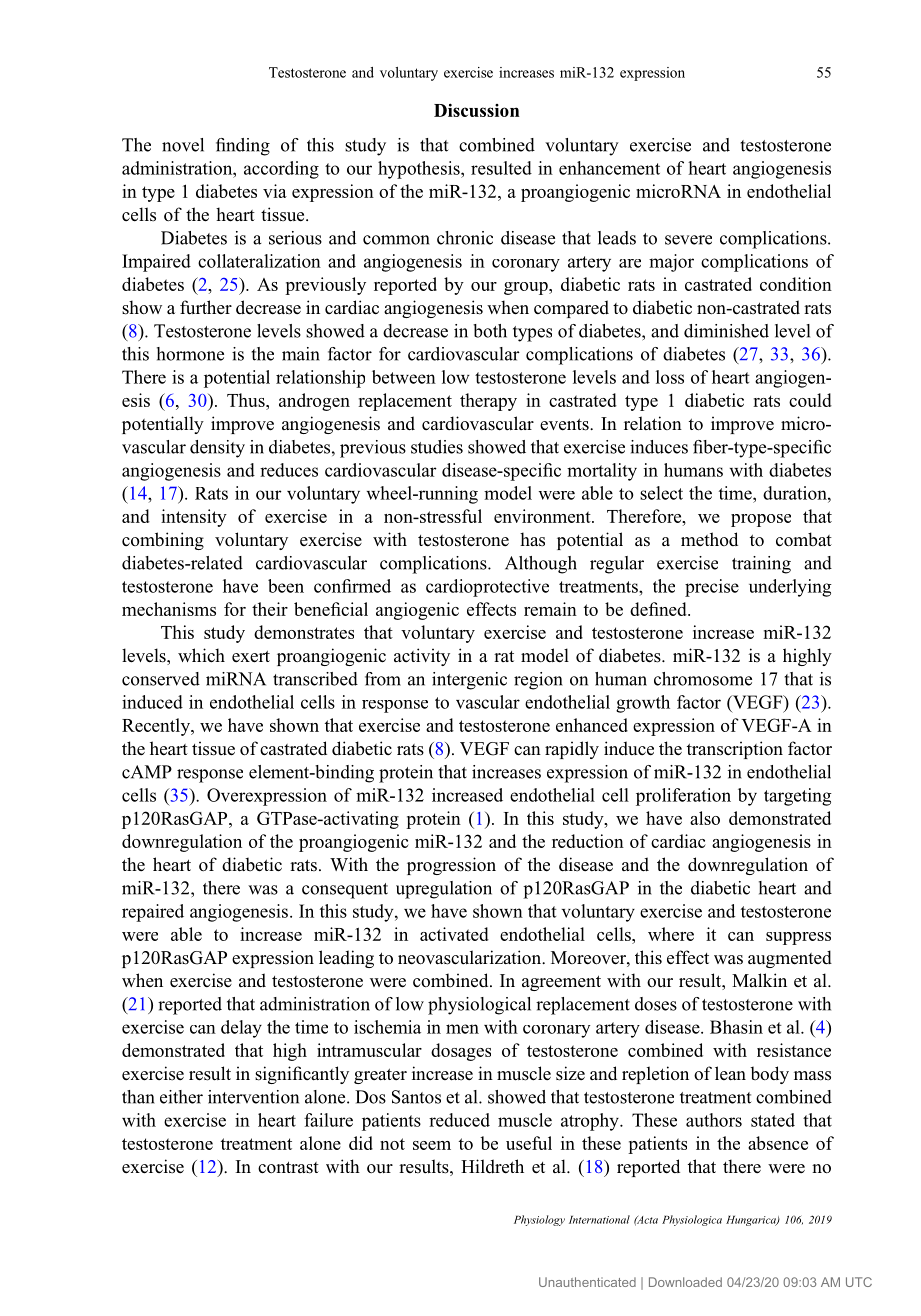 Image resolution: width=921 pixels, height=1316 pixels. I want to click on could, so click(810, 400).
